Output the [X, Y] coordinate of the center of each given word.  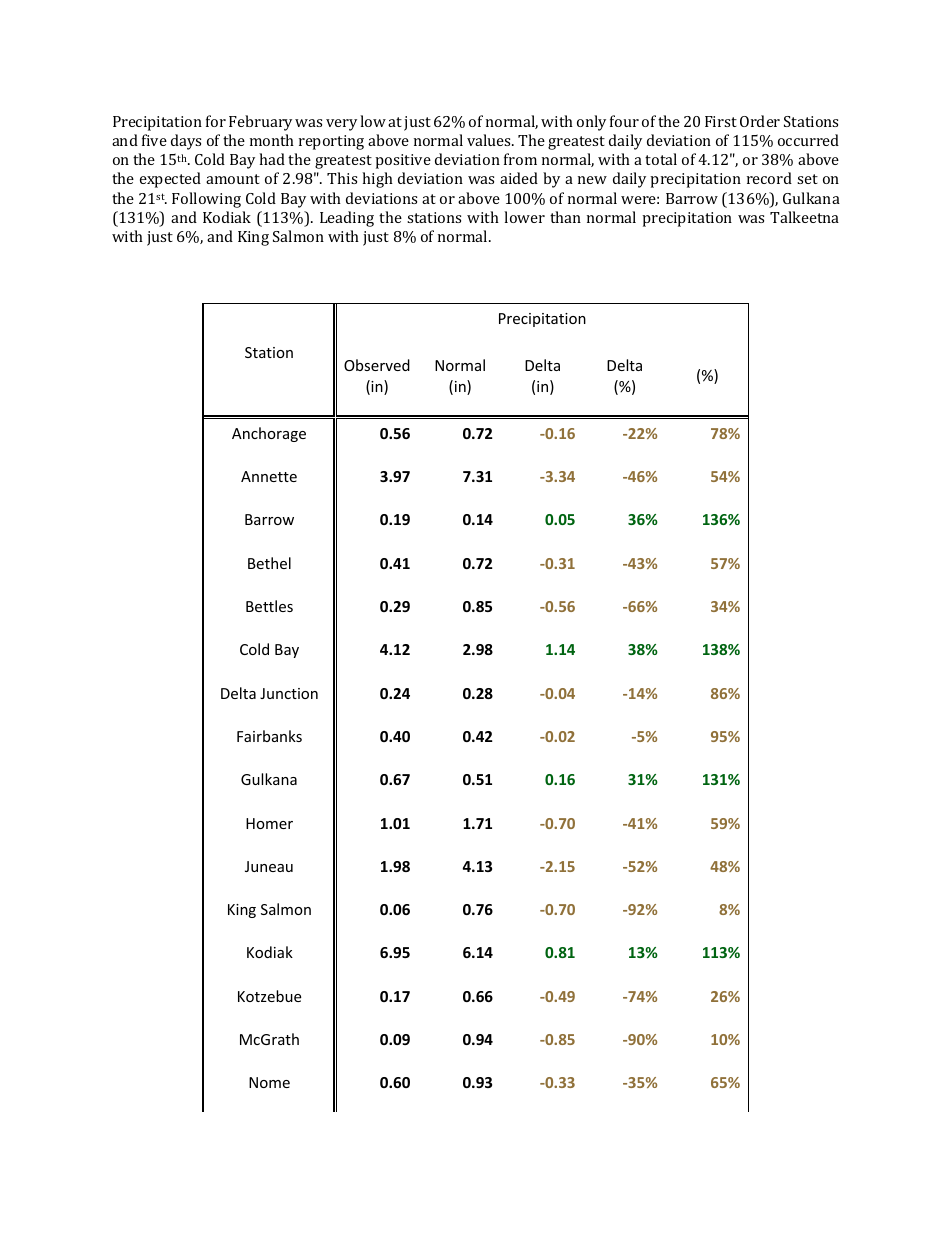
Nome [269, 1082]
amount [233, 179]
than [565, 217]
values [490, 140]
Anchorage [269, 434]
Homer [269, 823]
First [721, 121]
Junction [289, 693]
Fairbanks [269, 736]
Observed [377, 365]
